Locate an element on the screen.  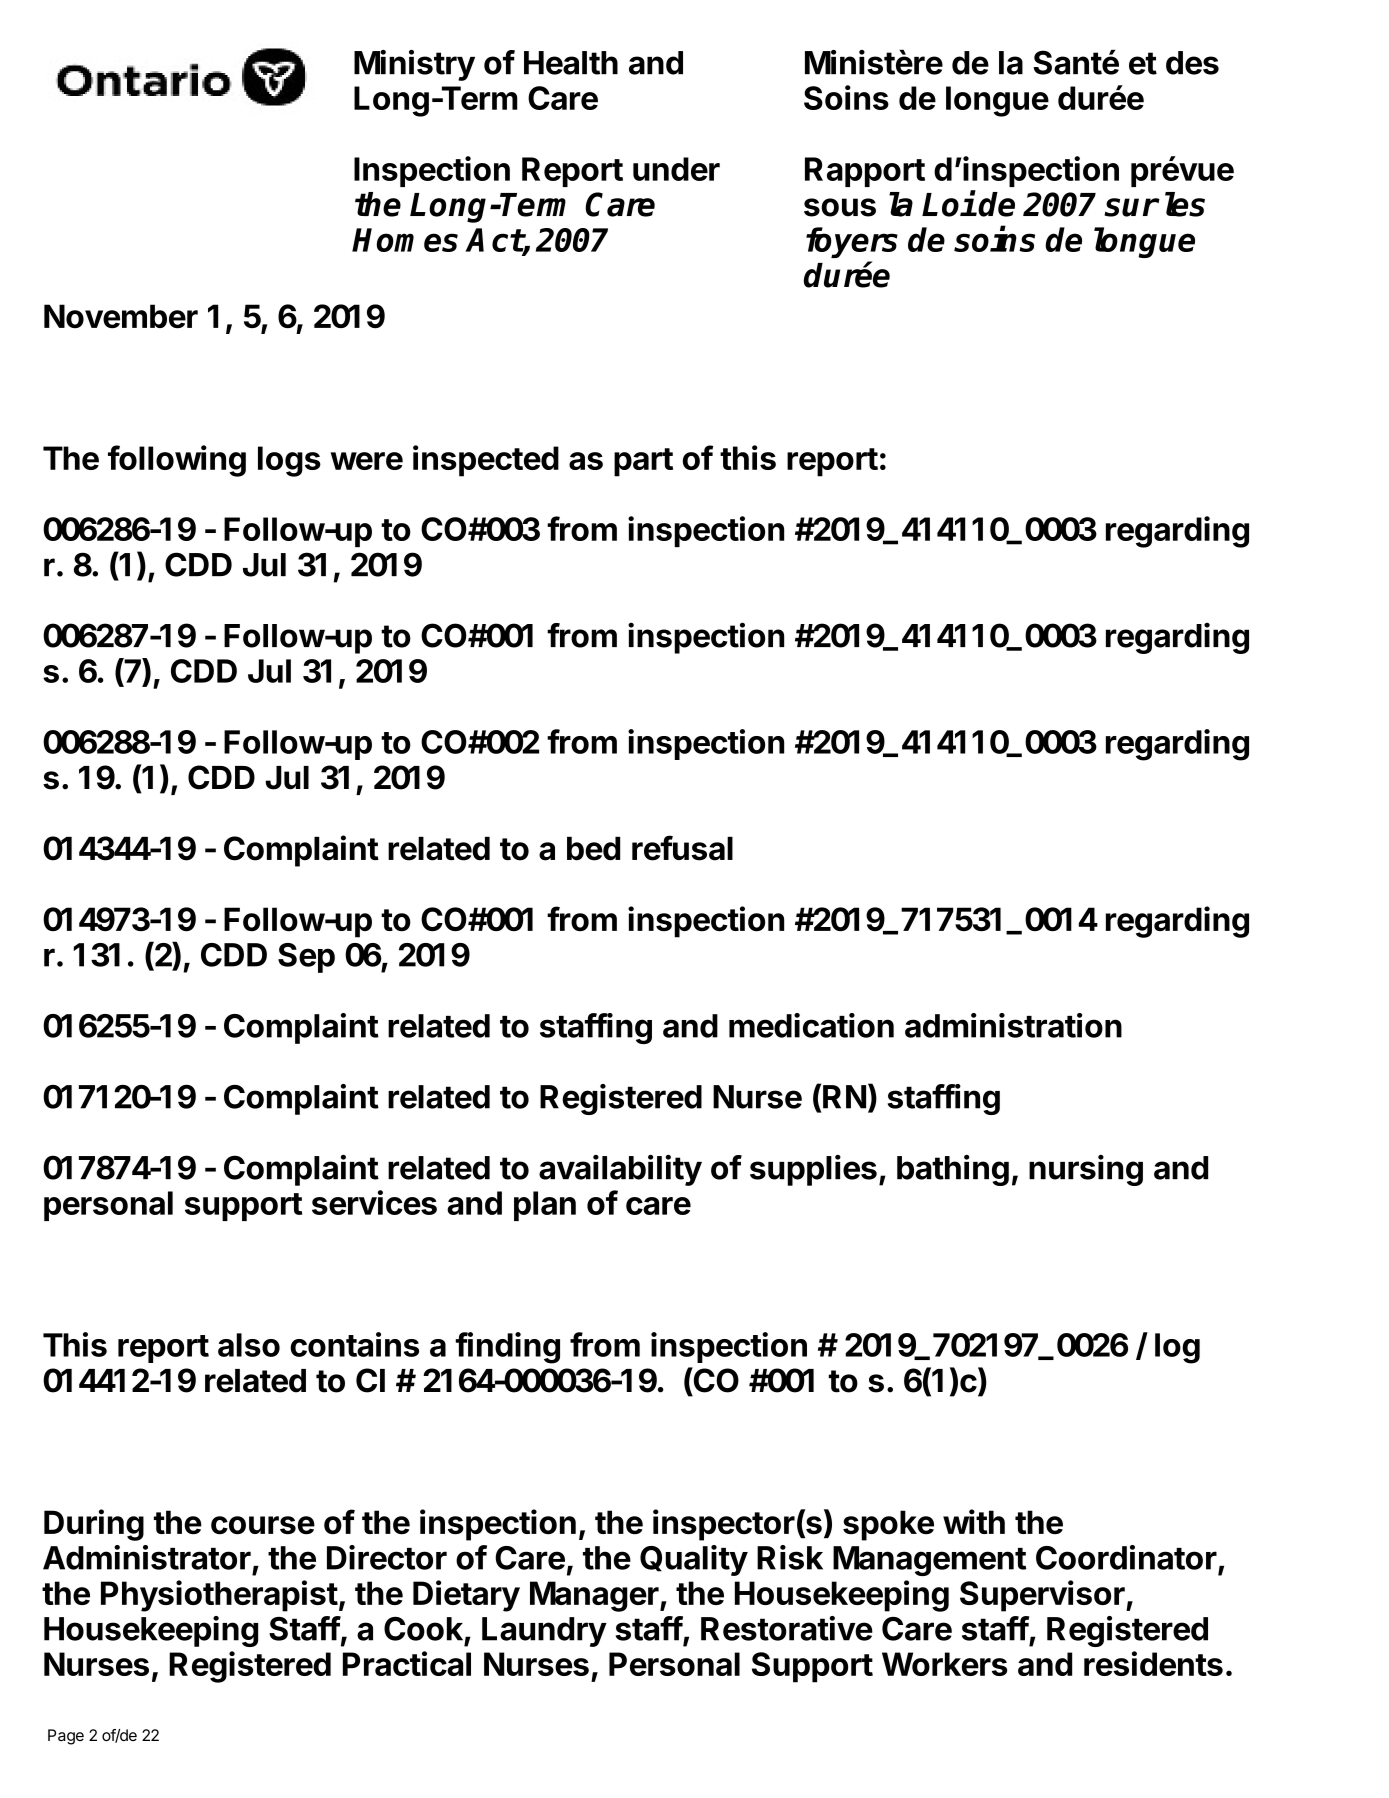
des is located at coordinates (1192, 63).
